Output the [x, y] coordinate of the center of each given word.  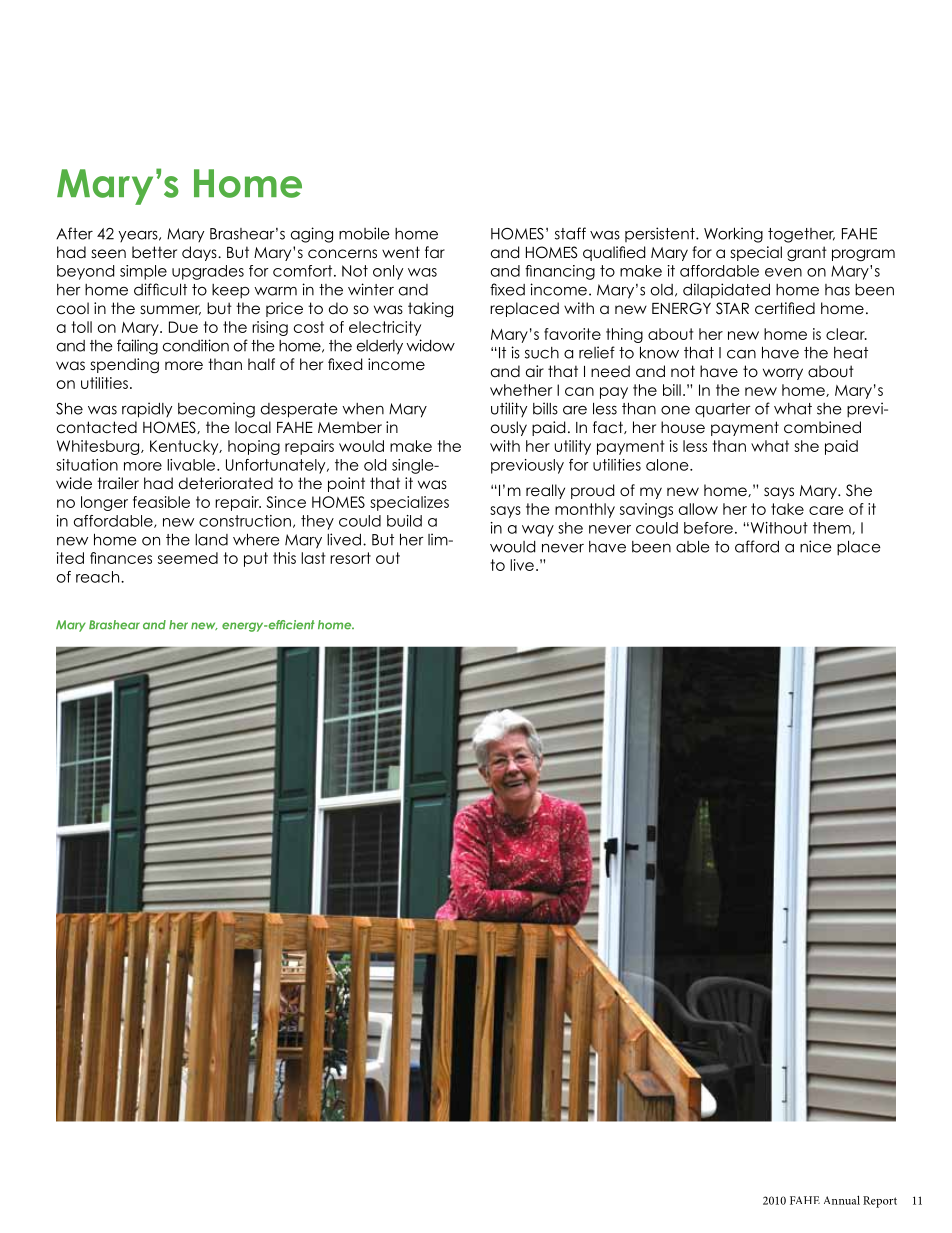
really [545, 491]
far [435, 252]
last [313, 558]
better [154, 252]
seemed [188, 558]
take [787, 509]
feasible [161, 502]
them [833, 528]
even [783, 272]
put [256, 559]
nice [816, 546]
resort [350, 558]
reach [99, 577]
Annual [842, 1200]
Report [880, 1202]
